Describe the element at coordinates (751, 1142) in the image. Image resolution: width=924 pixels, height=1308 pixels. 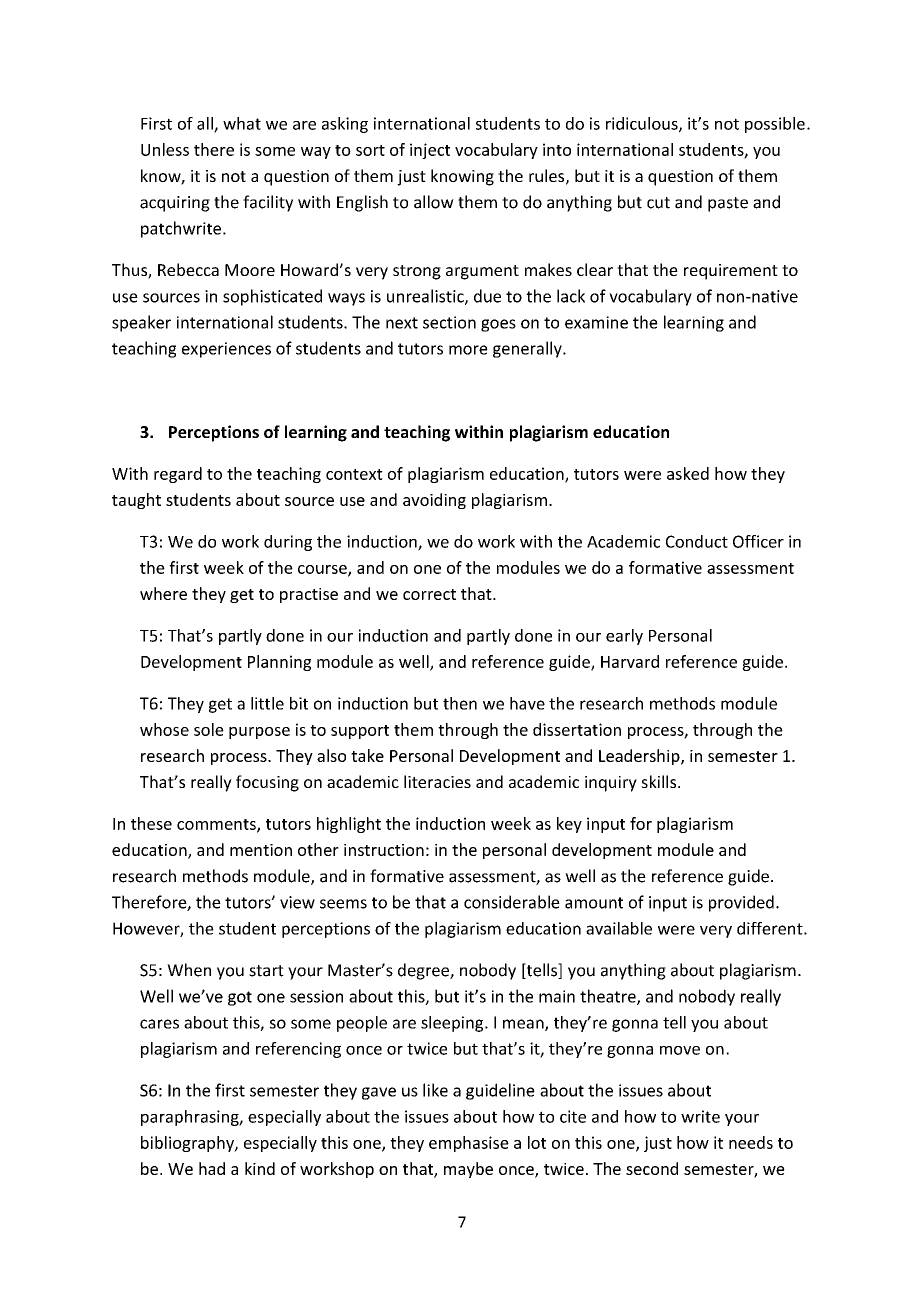
I see `needs` at that location.
